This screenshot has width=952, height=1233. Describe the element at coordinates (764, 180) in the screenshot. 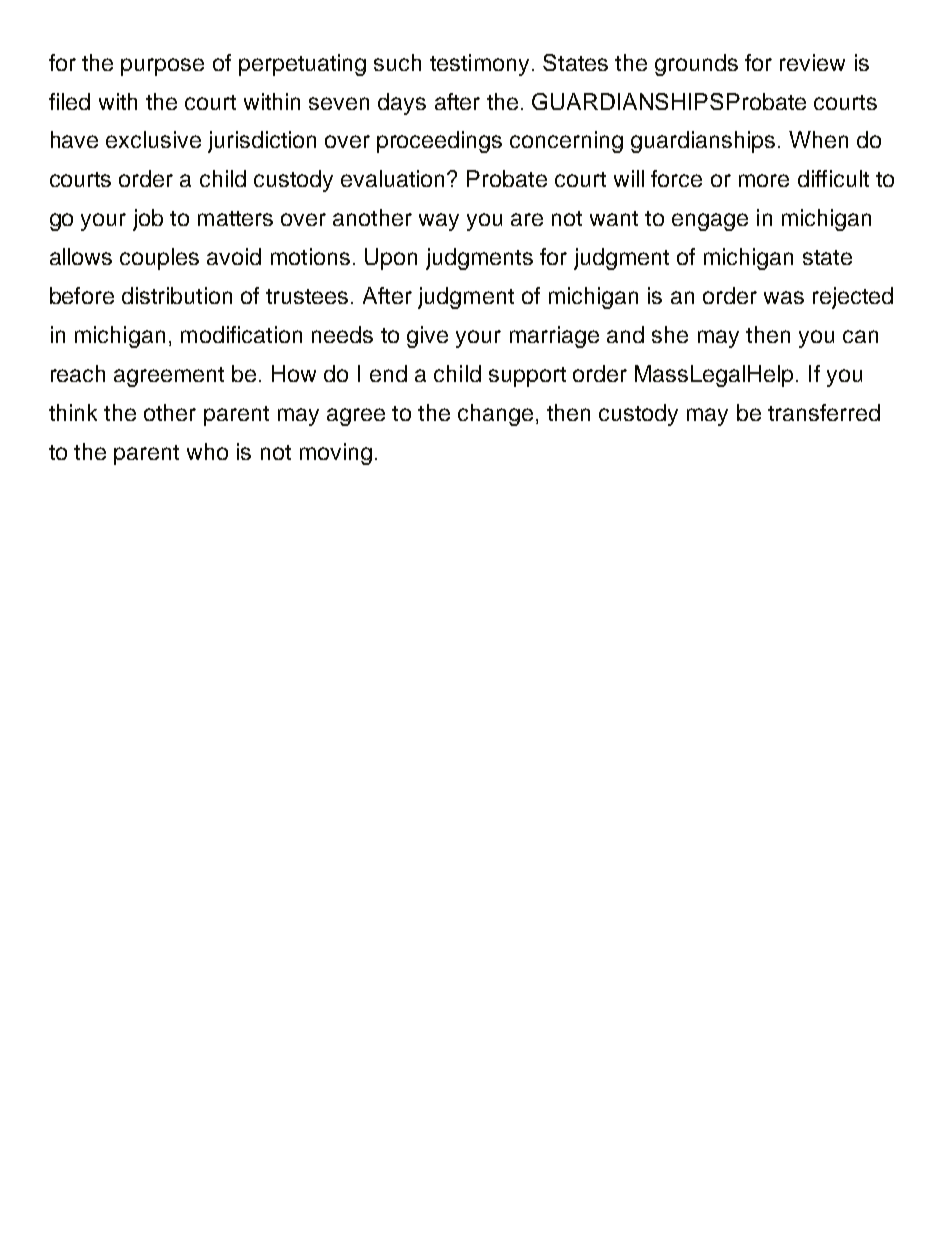

I see `more` at that location.
